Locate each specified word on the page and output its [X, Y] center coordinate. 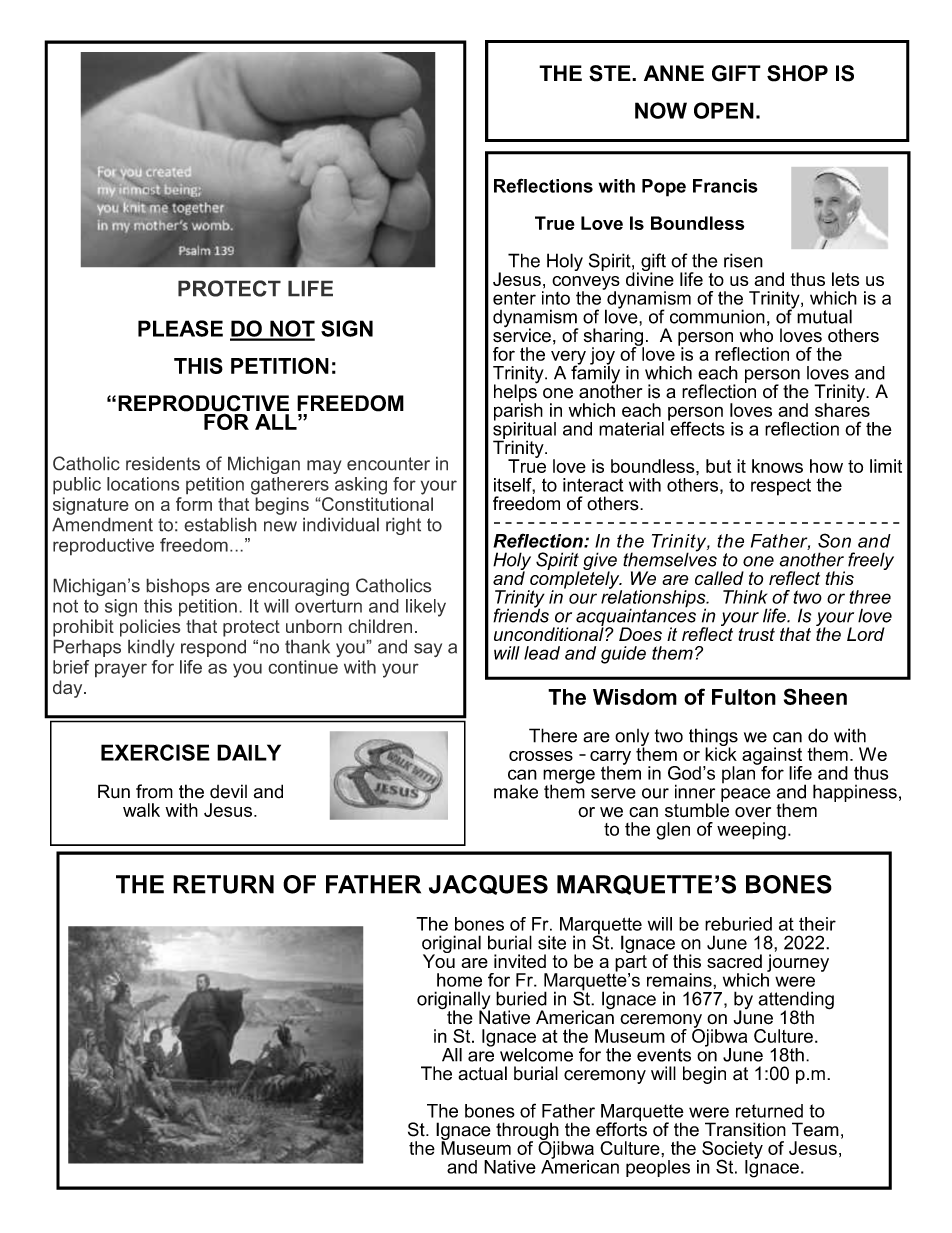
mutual [824, 316]
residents [163, 463]
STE [611, 73]
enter [514, 298]
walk [141, 810]
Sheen [815, 696]
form [194, 504]
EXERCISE [155, 752]
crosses [541, 756]
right [403, 526]
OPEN [724, 110]
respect [781, 487]
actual [482, 1073]
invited [520, 961]
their [817, 924]
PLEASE [180, 328]
